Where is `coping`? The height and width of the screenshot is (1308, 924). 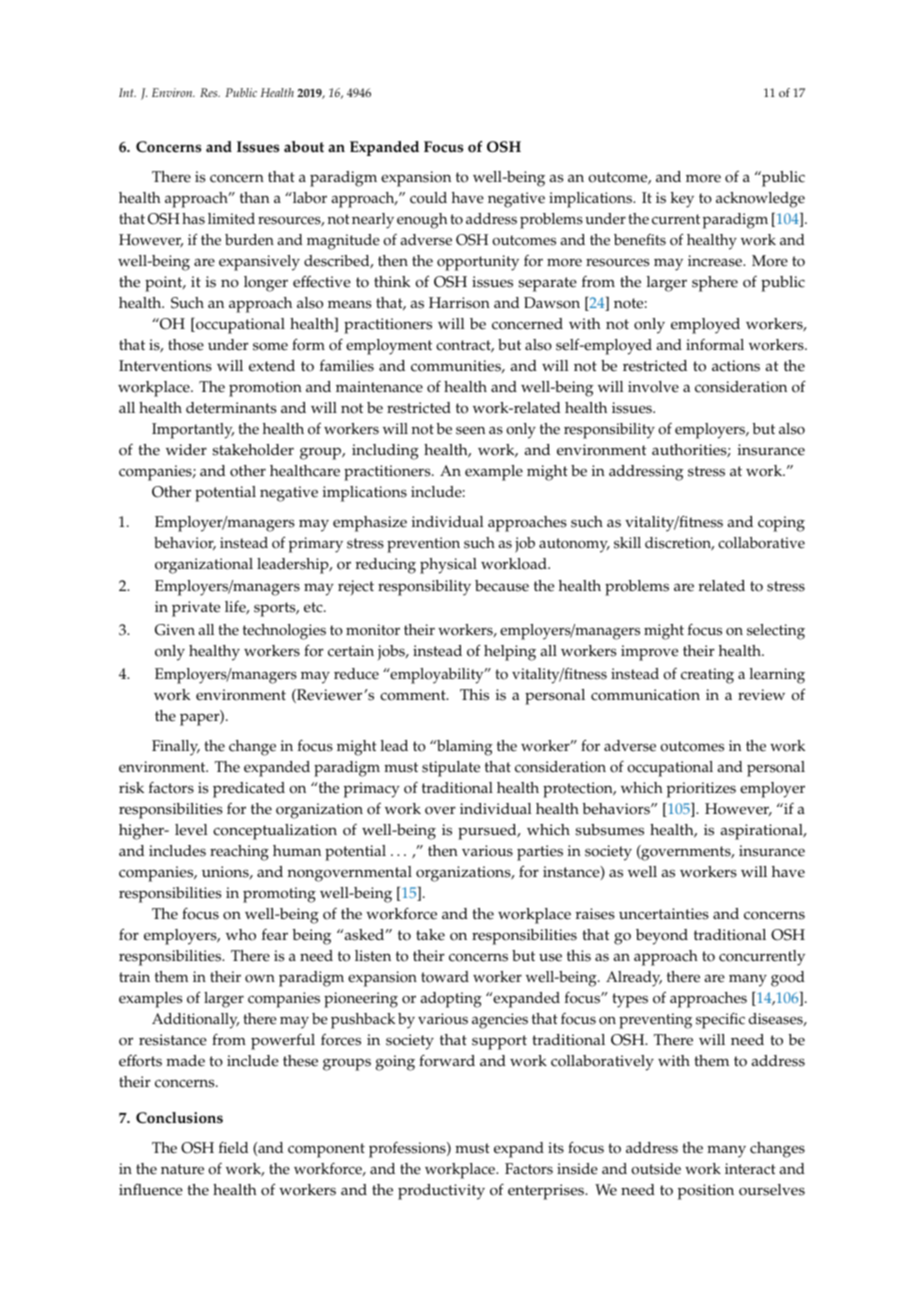
coping is located at coordinates (781, 524).
